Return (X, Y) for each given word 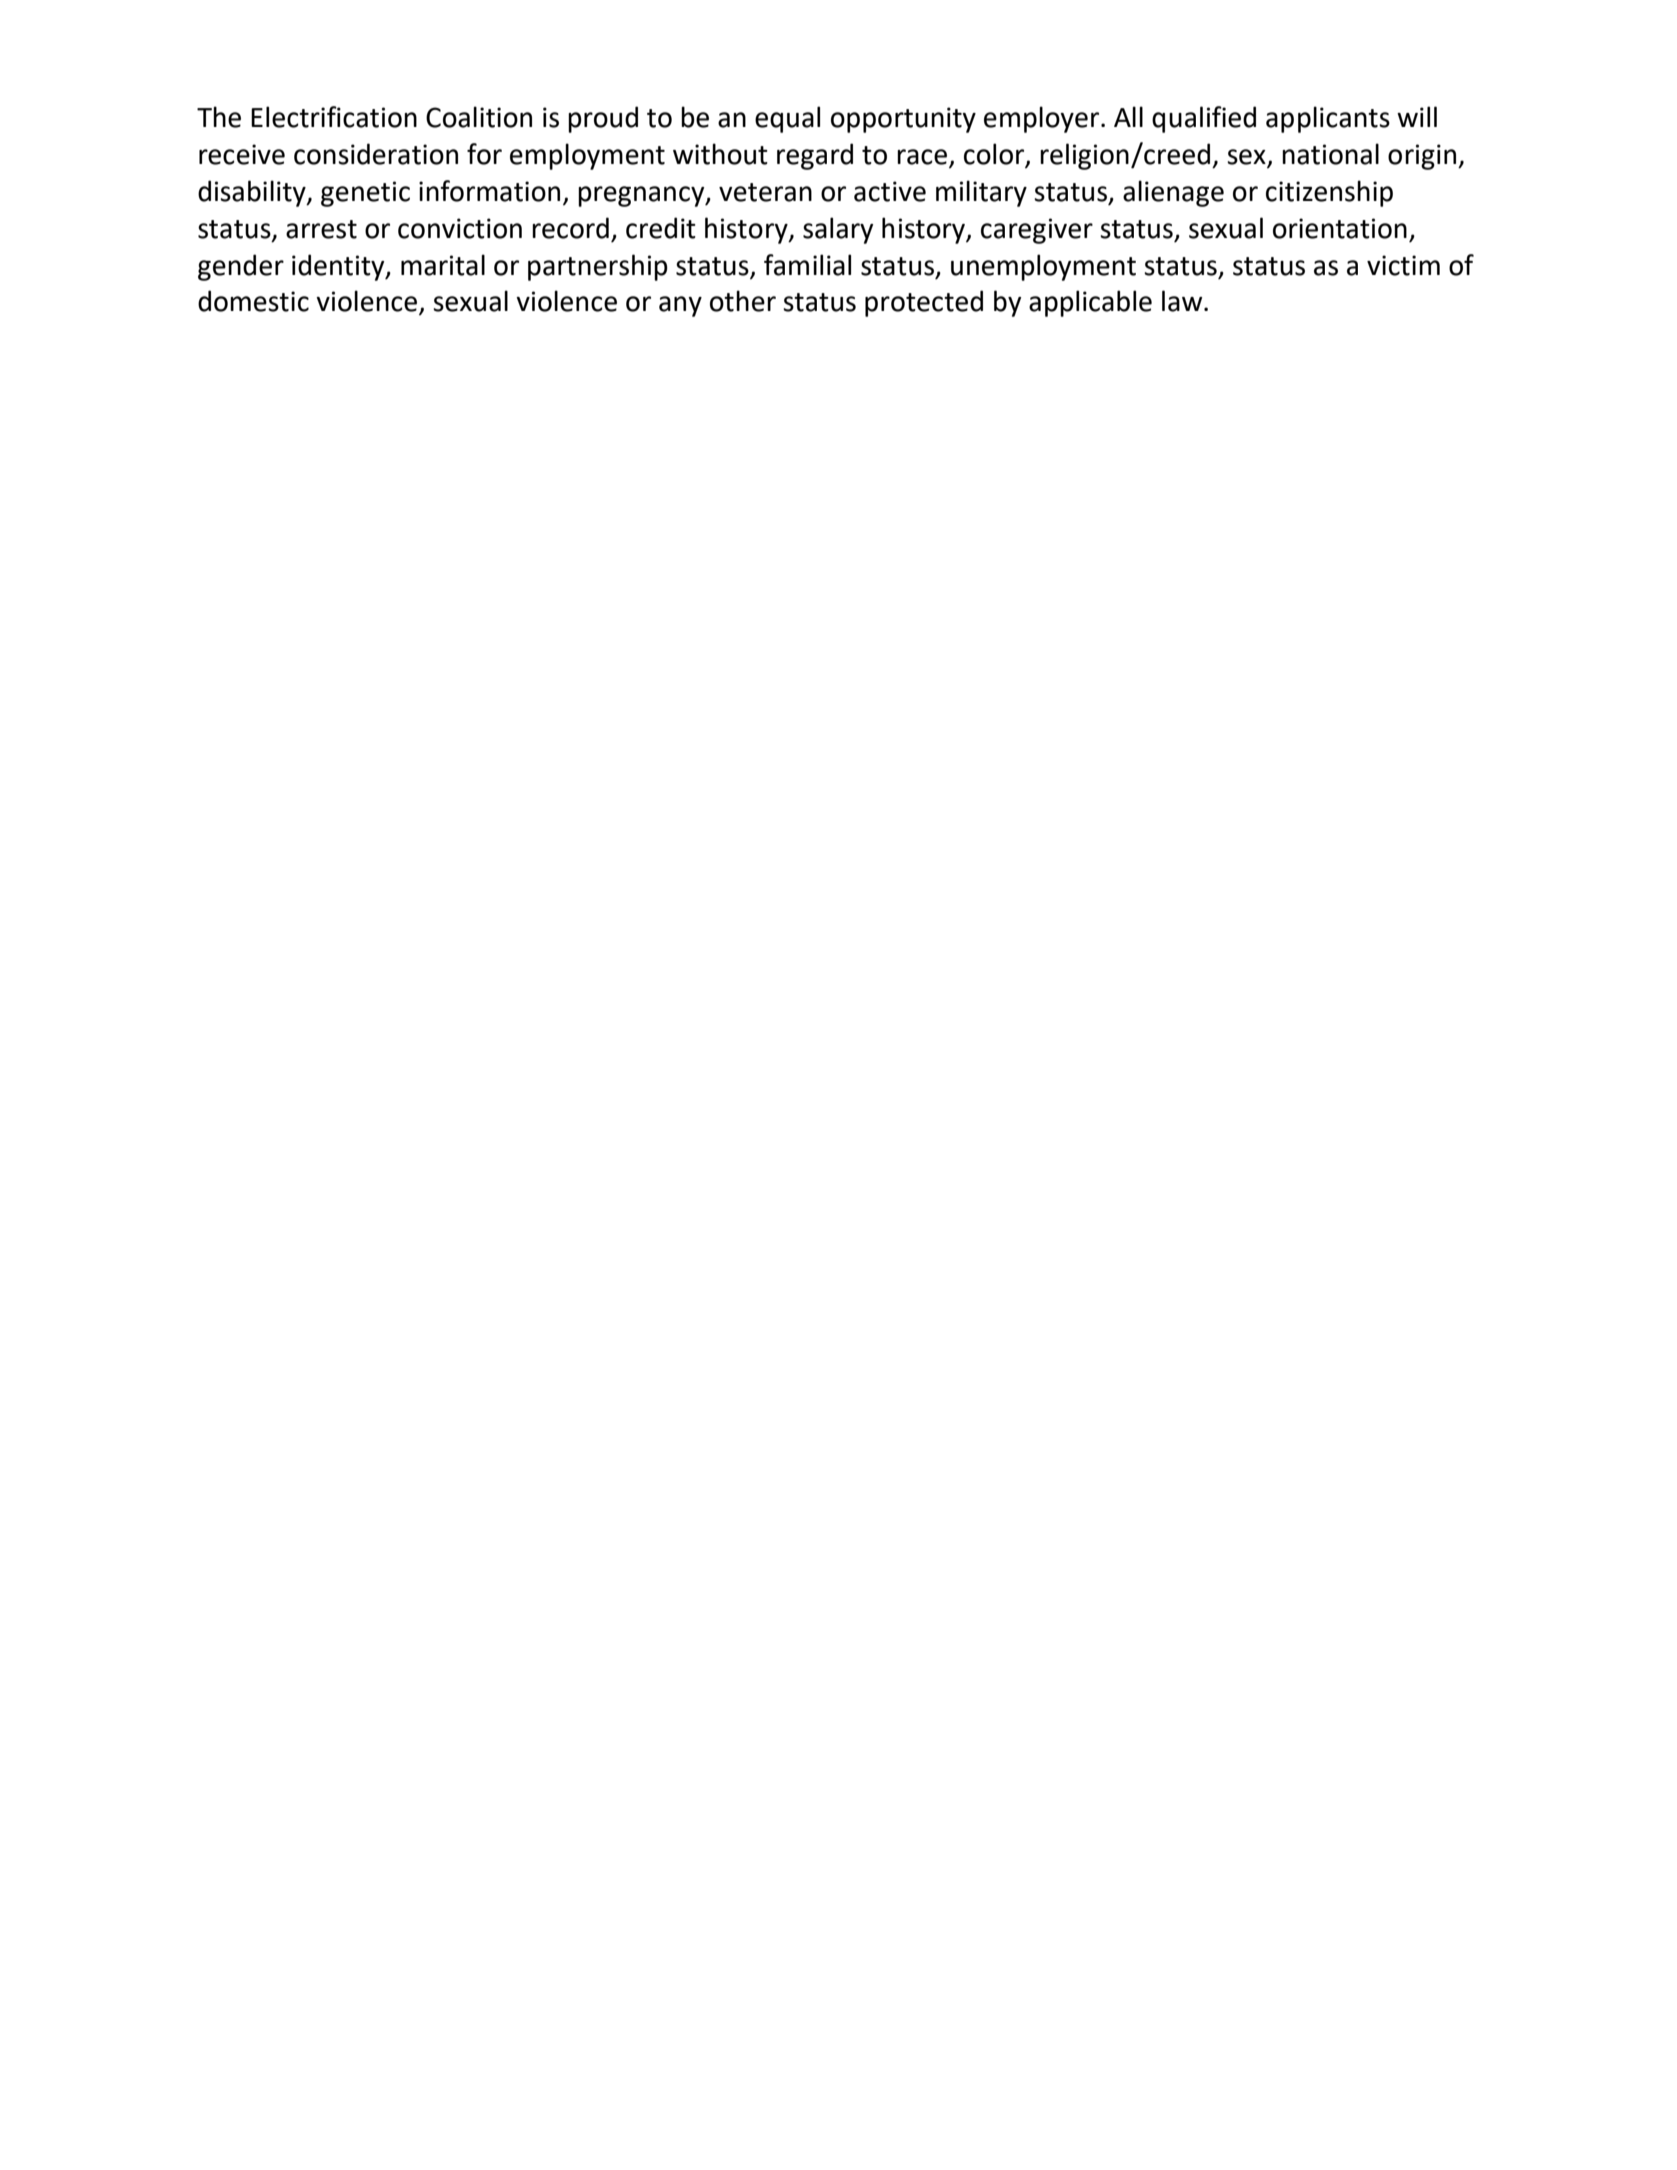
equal (787, 119)
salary (838, 230)
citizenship (1329, 193)
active (890, 191)
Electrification (334, 117)
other (743, 301)
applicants (1328, 119)
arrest (321, 229)
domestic (253, 301)
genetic (365, 194)
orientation (1340, 228)
